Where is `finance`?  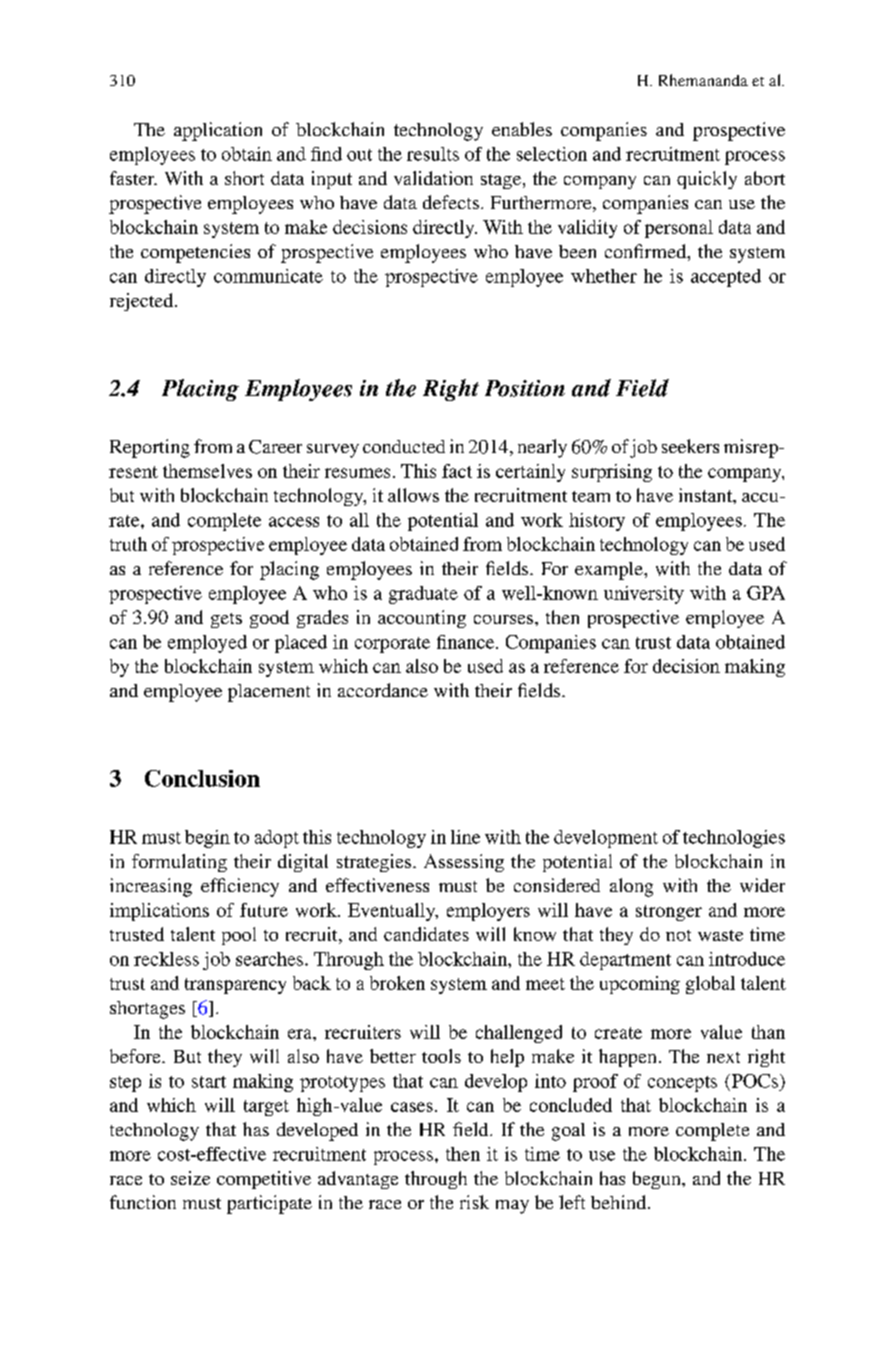
finance is located at coordinates (467, 642).
